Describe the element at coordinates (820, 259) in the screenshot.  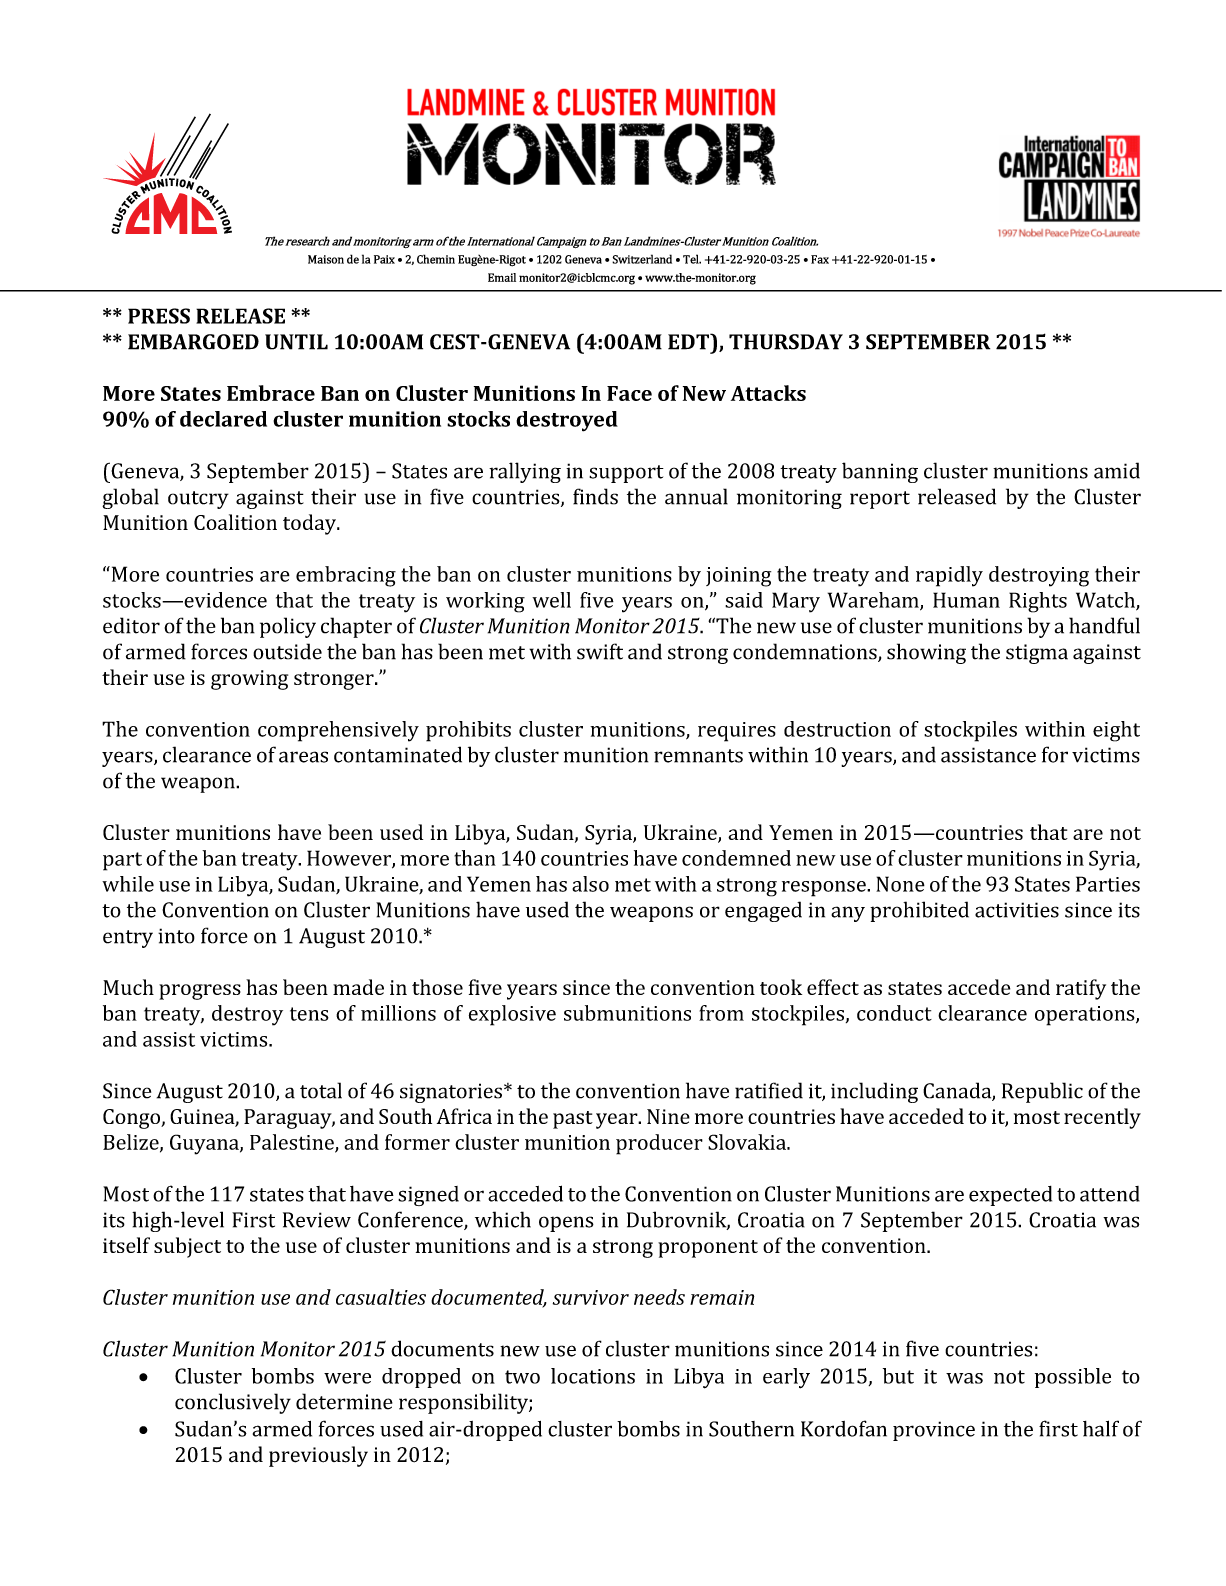
I see `Fax` at that location.
